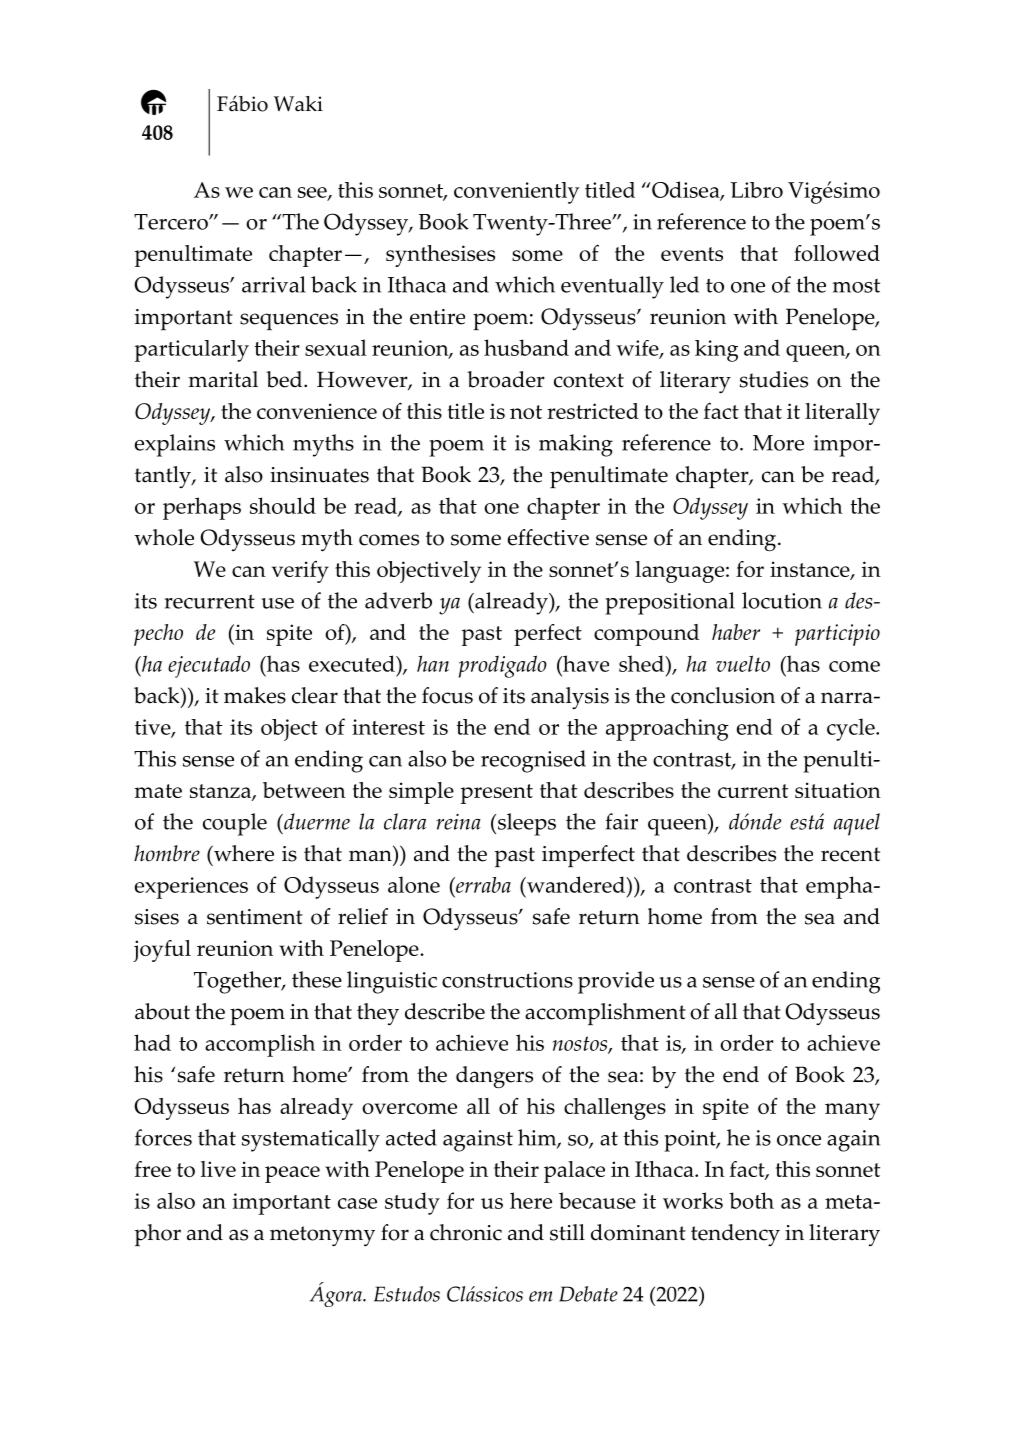  What do you see at coordinates (723, 695) in the image?
I see `conclusion` at bounding box center [723, 695].
